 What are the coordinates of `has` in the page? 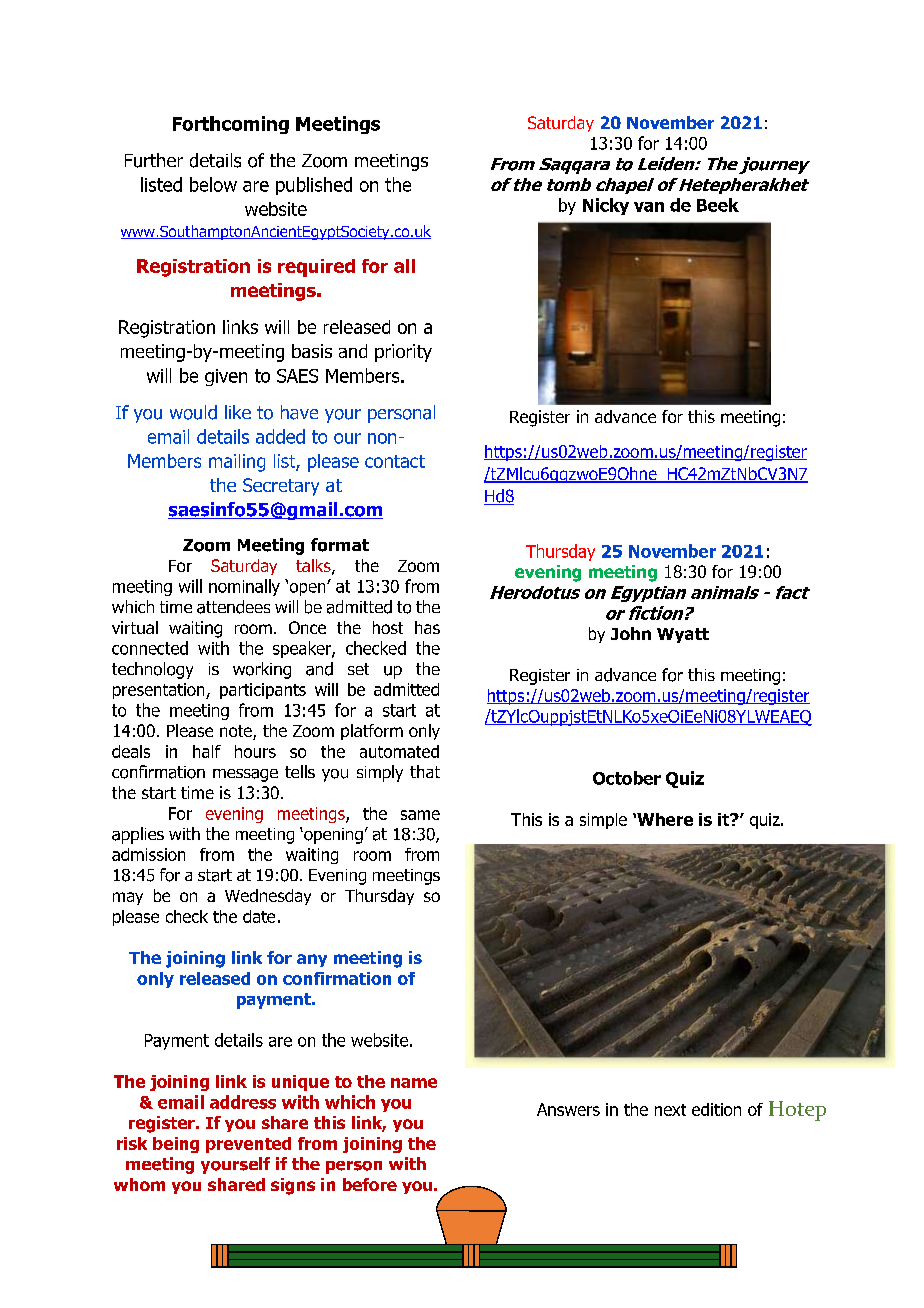 It's located at (427, 627).
